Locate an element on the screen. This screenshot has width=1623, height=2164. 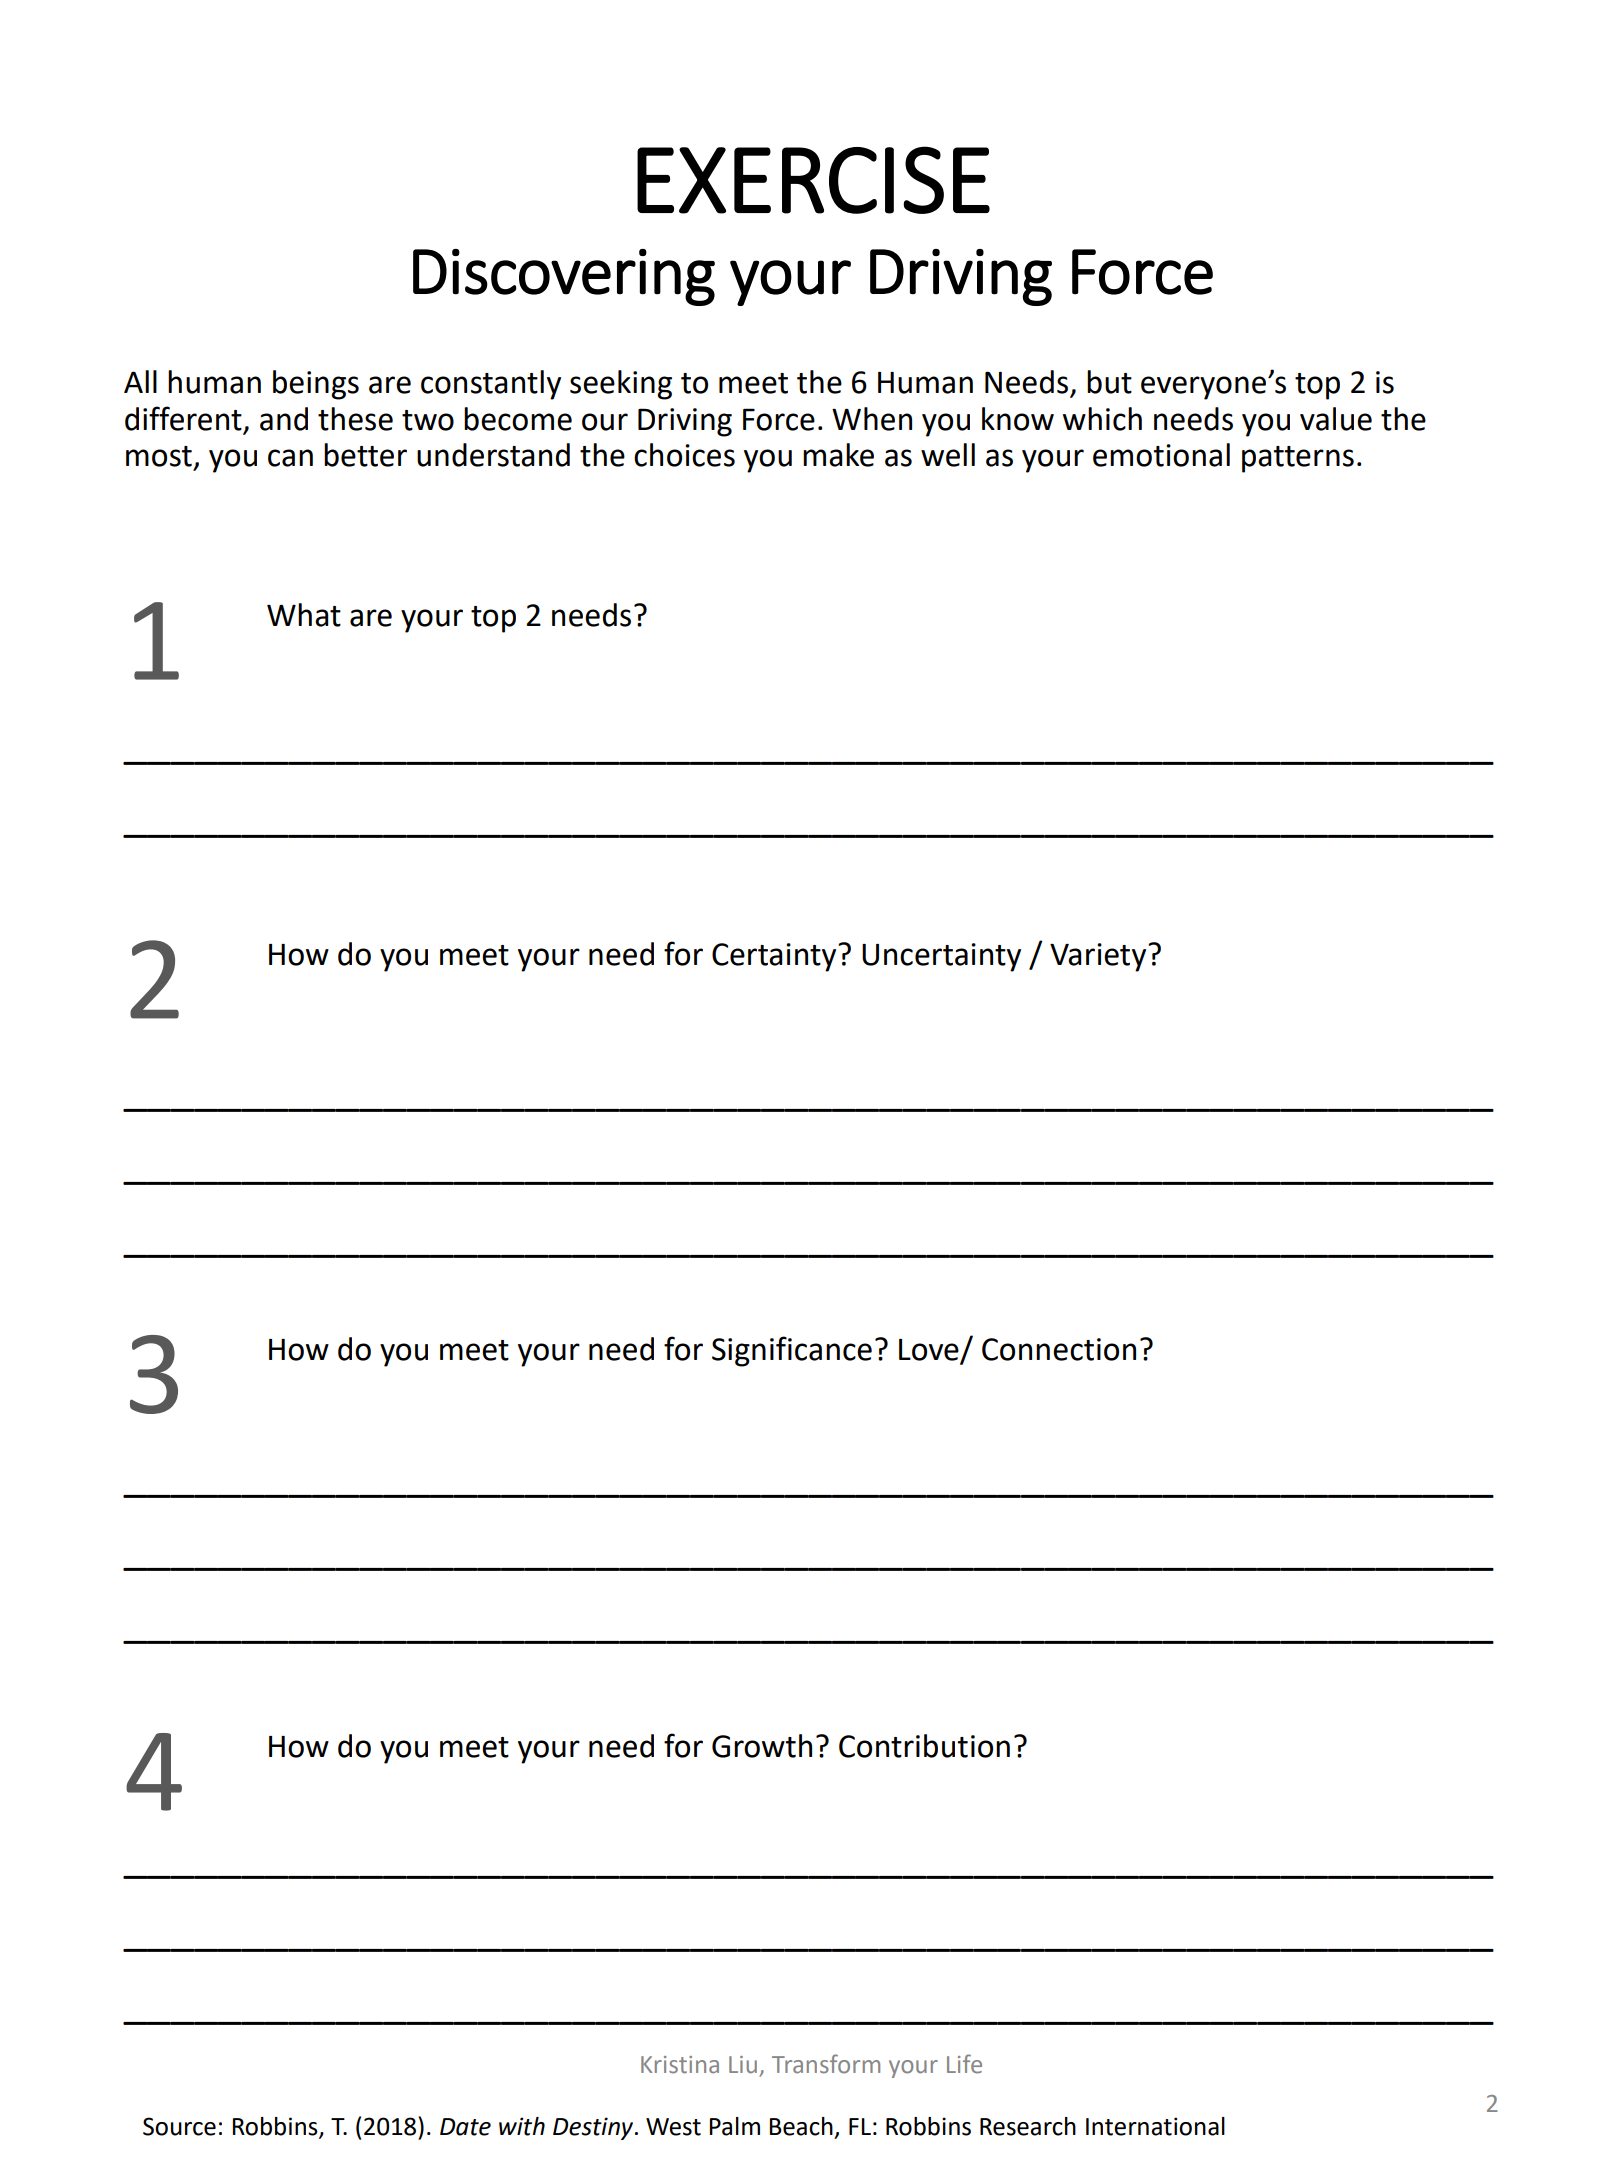
which is located at coordinates (1102, 419).
